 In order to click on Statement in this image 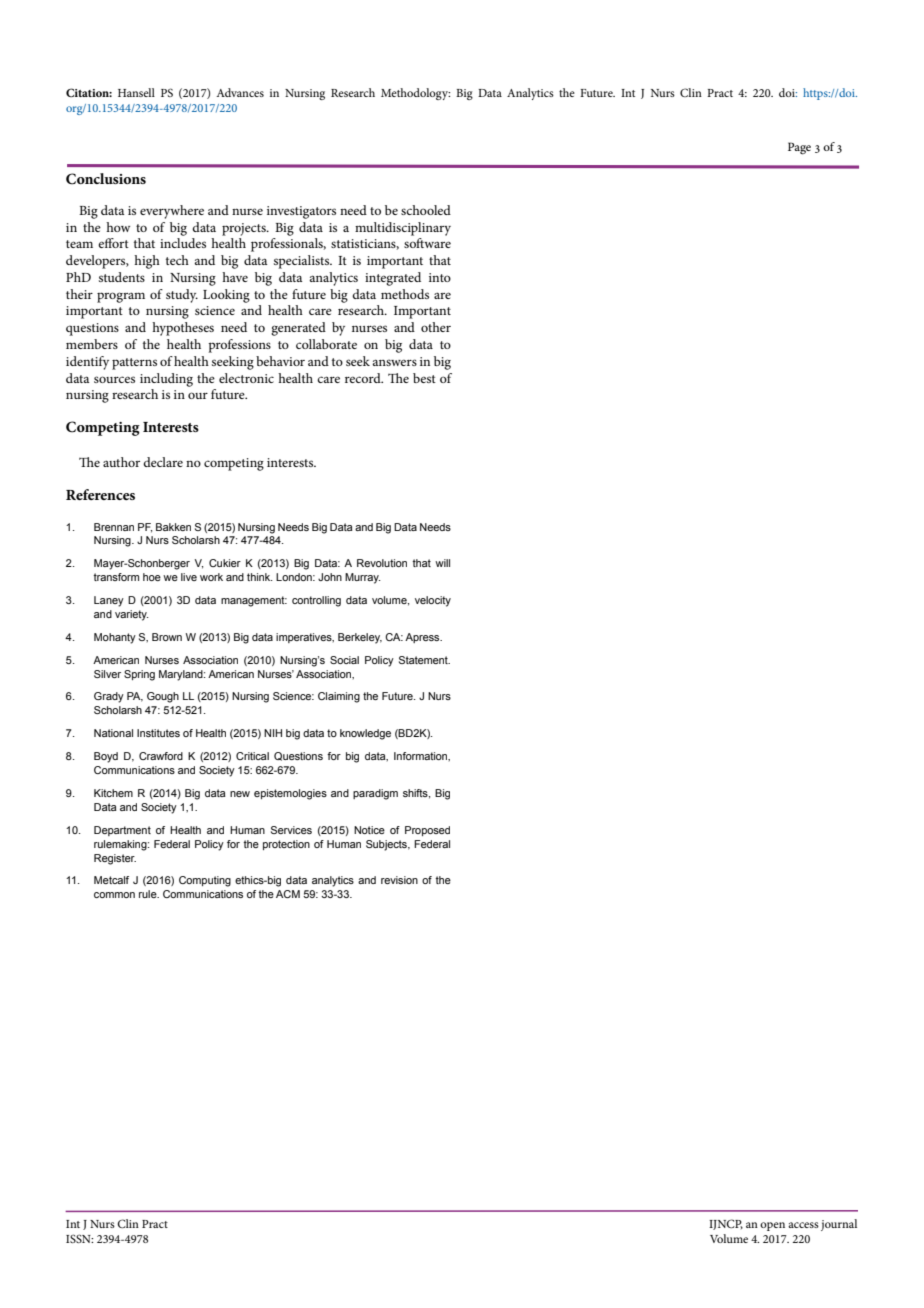, I will do `click(424, 660)`.
